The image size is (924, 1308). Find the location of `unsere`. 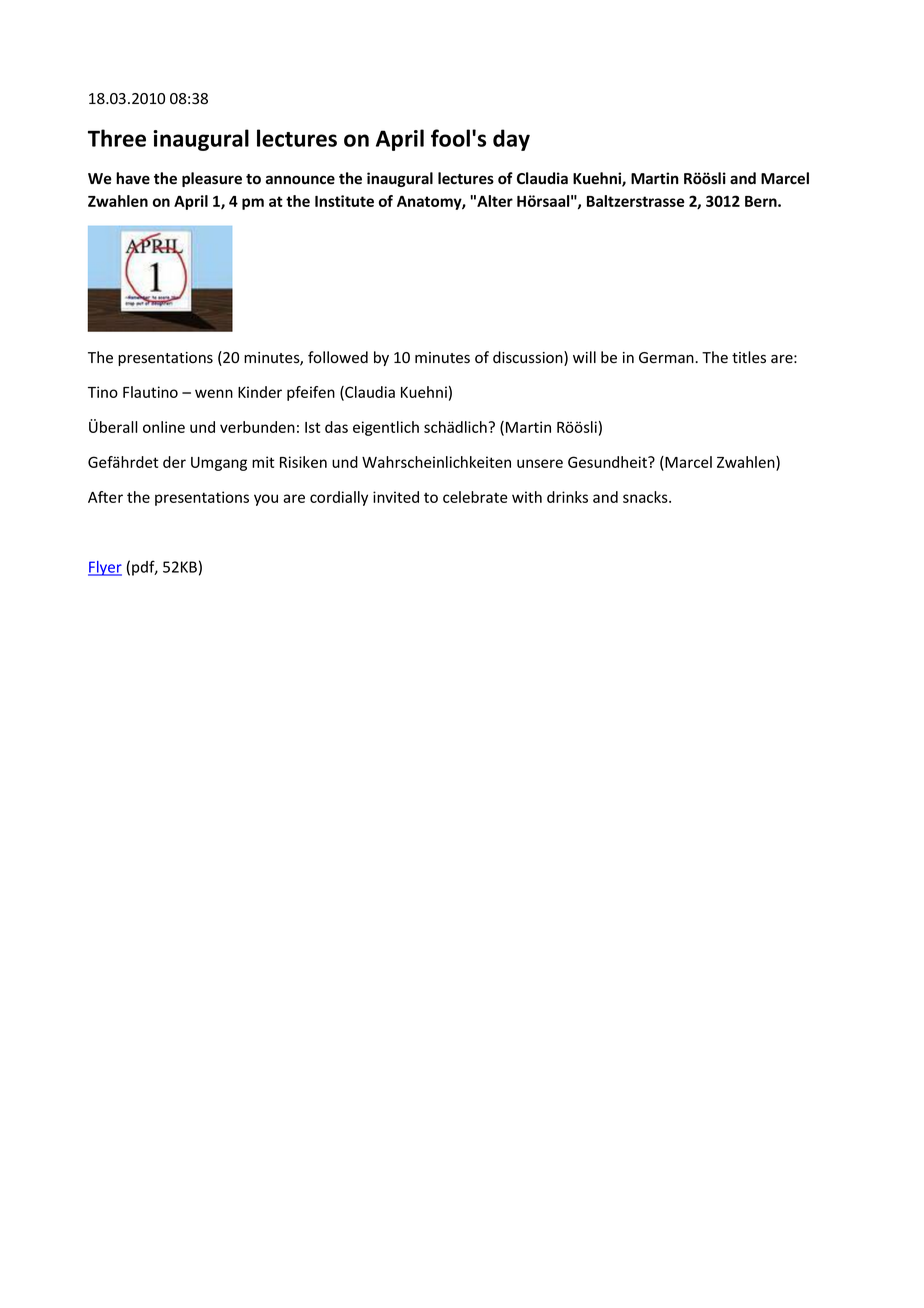

unsere is located at coordinates (540, 463).
